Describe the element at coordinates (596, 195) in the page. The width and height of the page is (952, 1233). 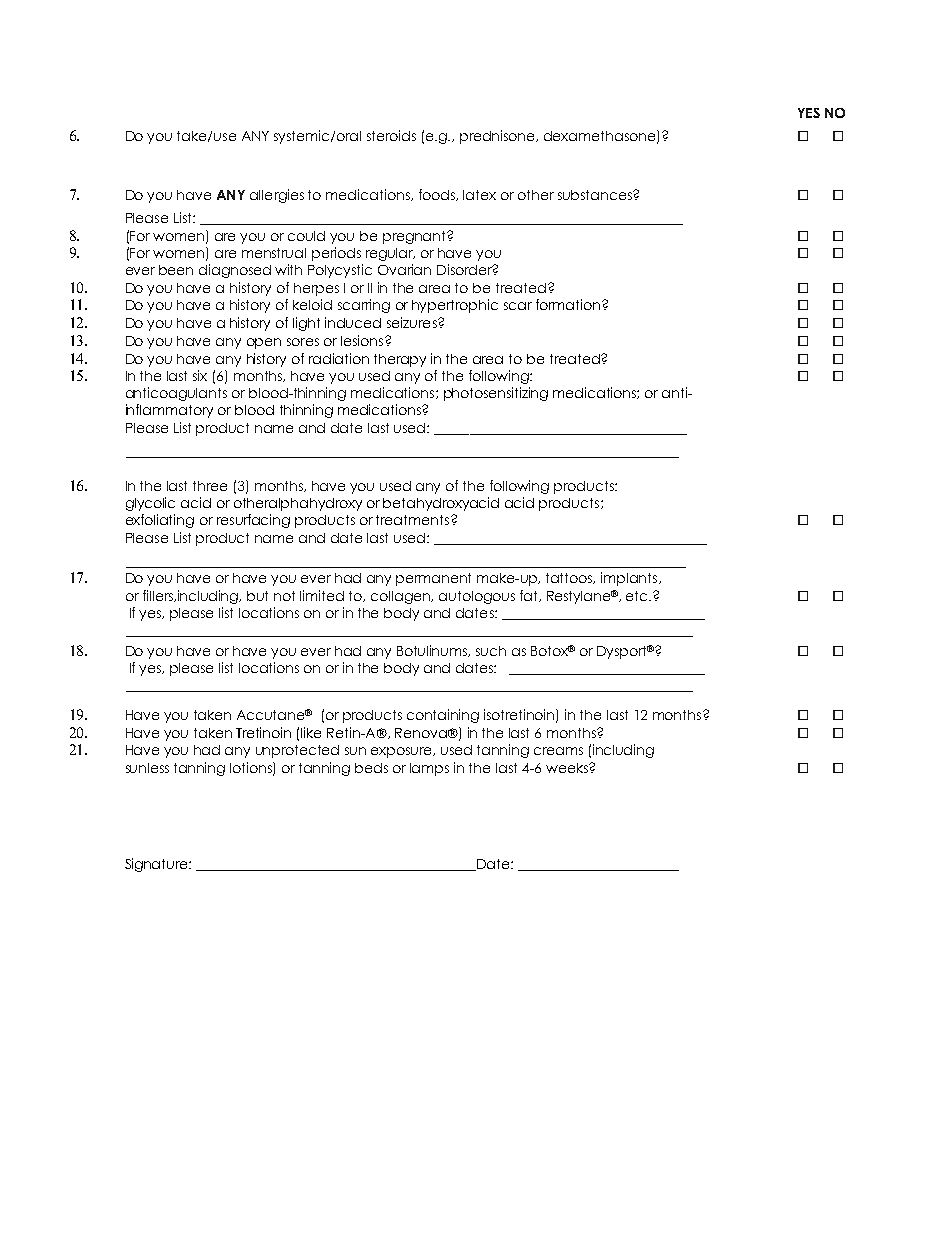
I see `substances` at that location.
